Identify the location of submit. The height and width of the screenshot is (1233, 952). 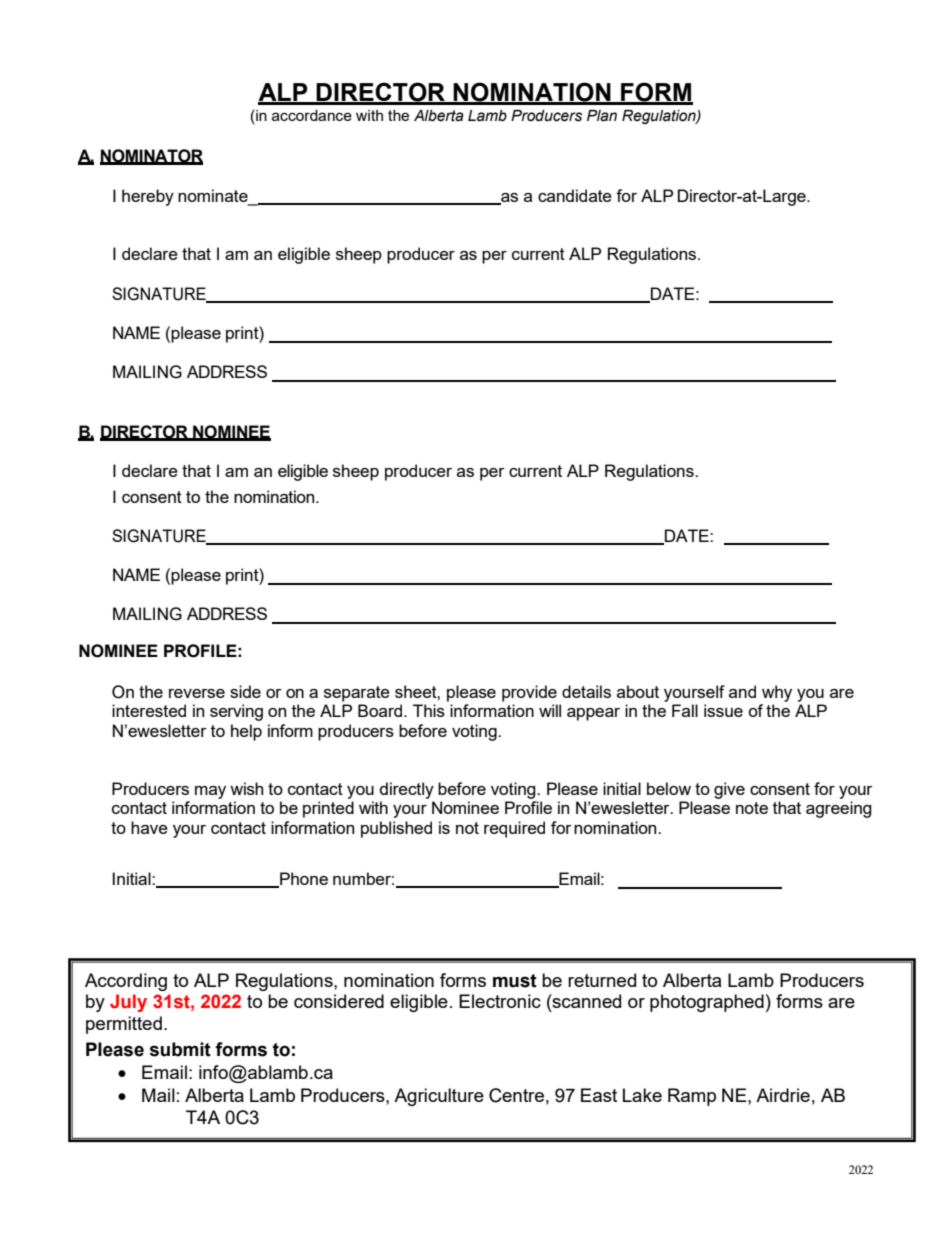
(180, 1049).
